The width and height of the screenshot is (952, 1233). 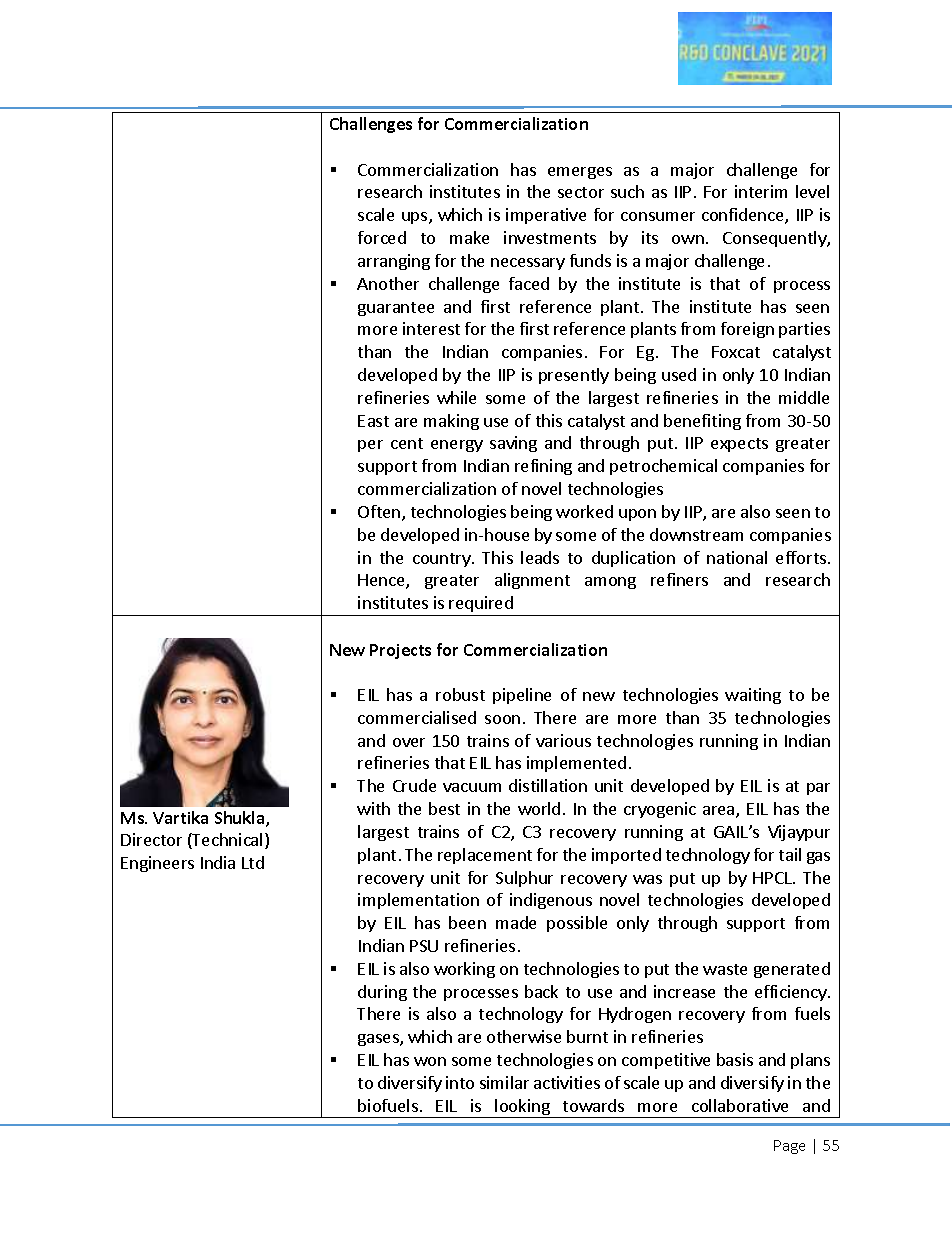 I want to click on interim, so click(x=761, y=191).
